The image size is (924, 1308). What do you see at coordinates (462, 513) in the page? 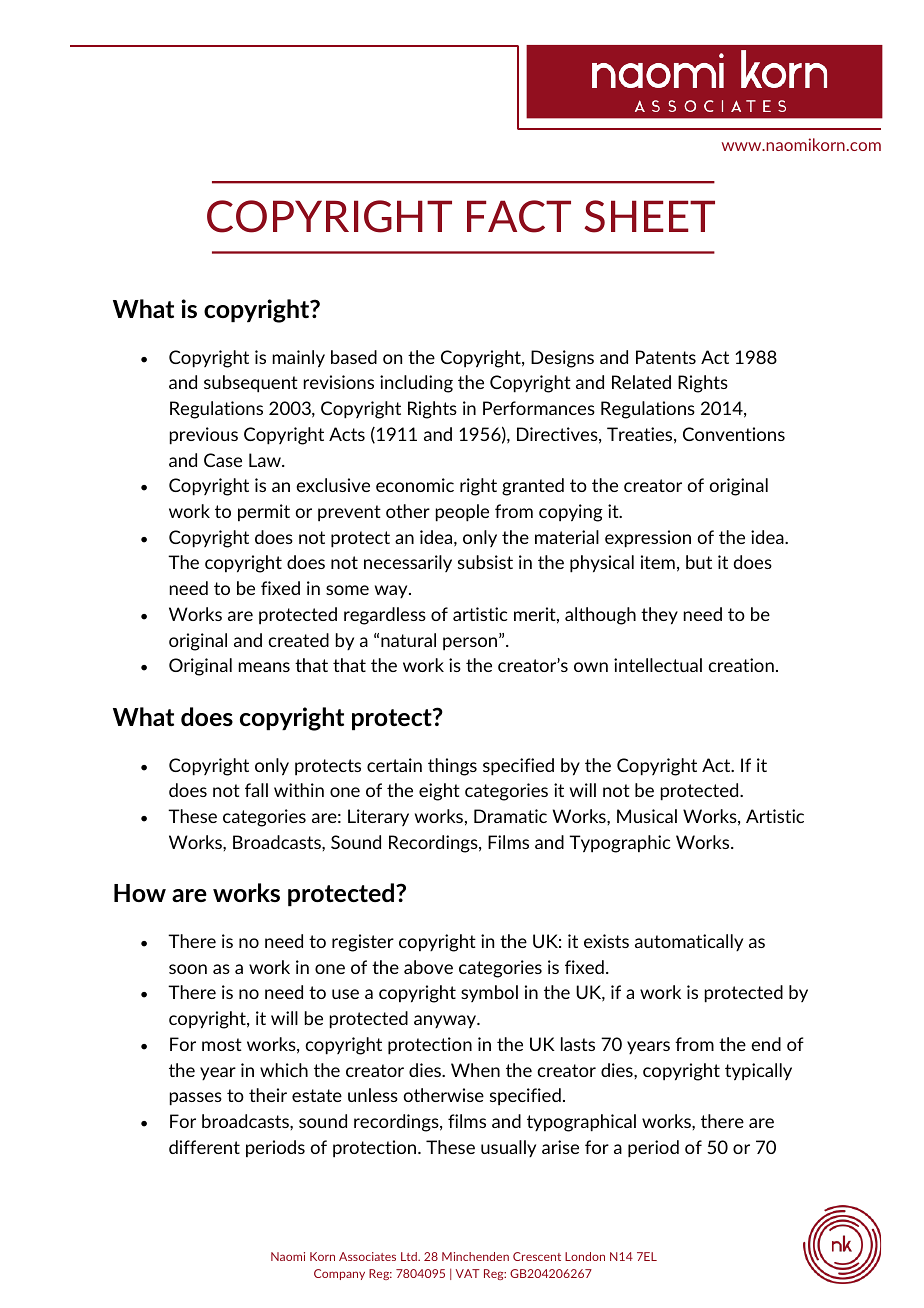
I see `people` at bounding box center [462, 513].
